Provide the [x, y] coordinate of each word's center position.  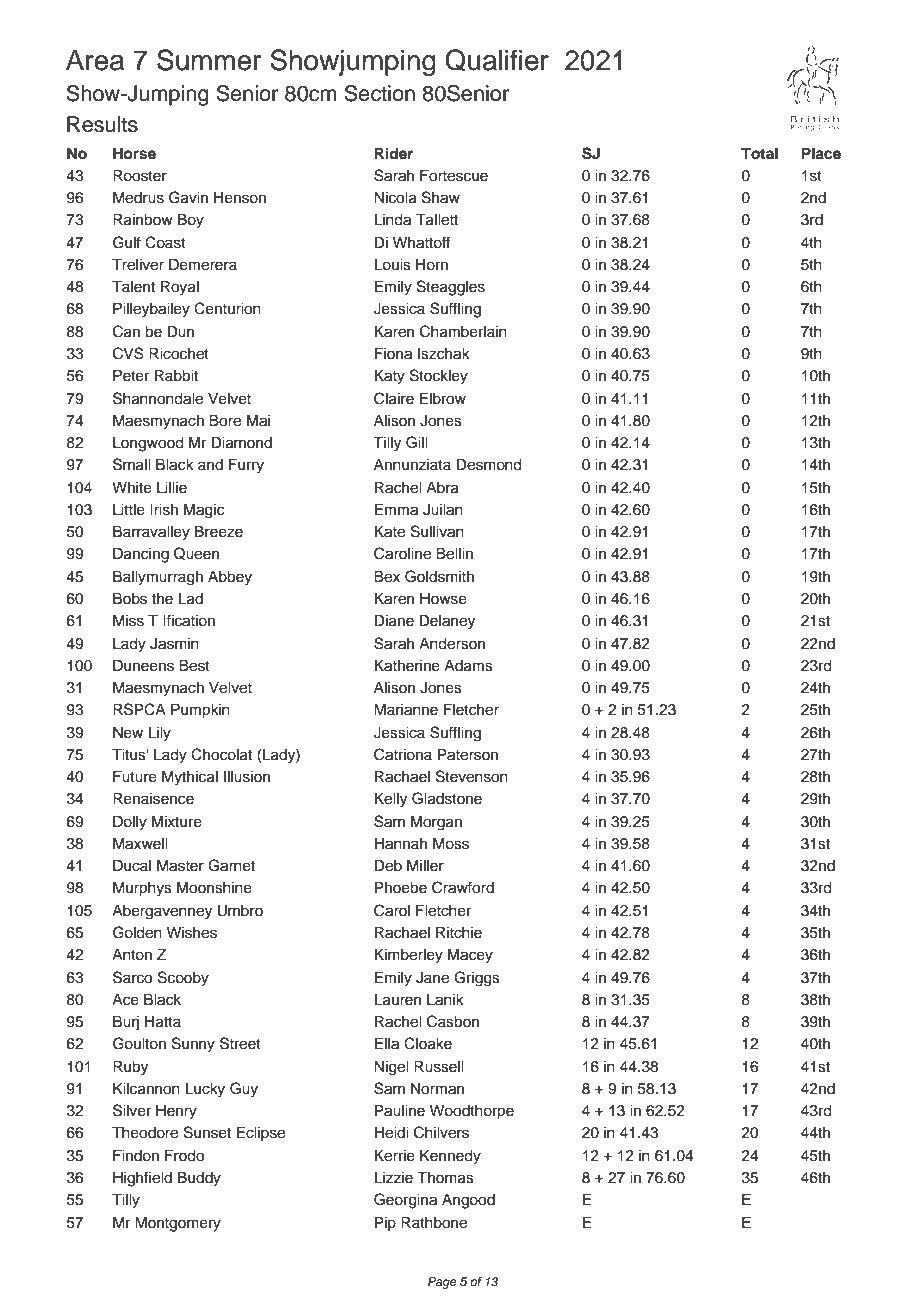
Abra [442, 488]
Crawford [463, 887]
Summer [209, 60]
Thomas [445, 1177]
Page [442, 1283]
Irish [164, 509]
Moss [451, 843]
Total [759, 154]
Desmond [489, 465]
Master [180, 865]
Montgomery [178, 1225]
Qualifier [497, 60]
